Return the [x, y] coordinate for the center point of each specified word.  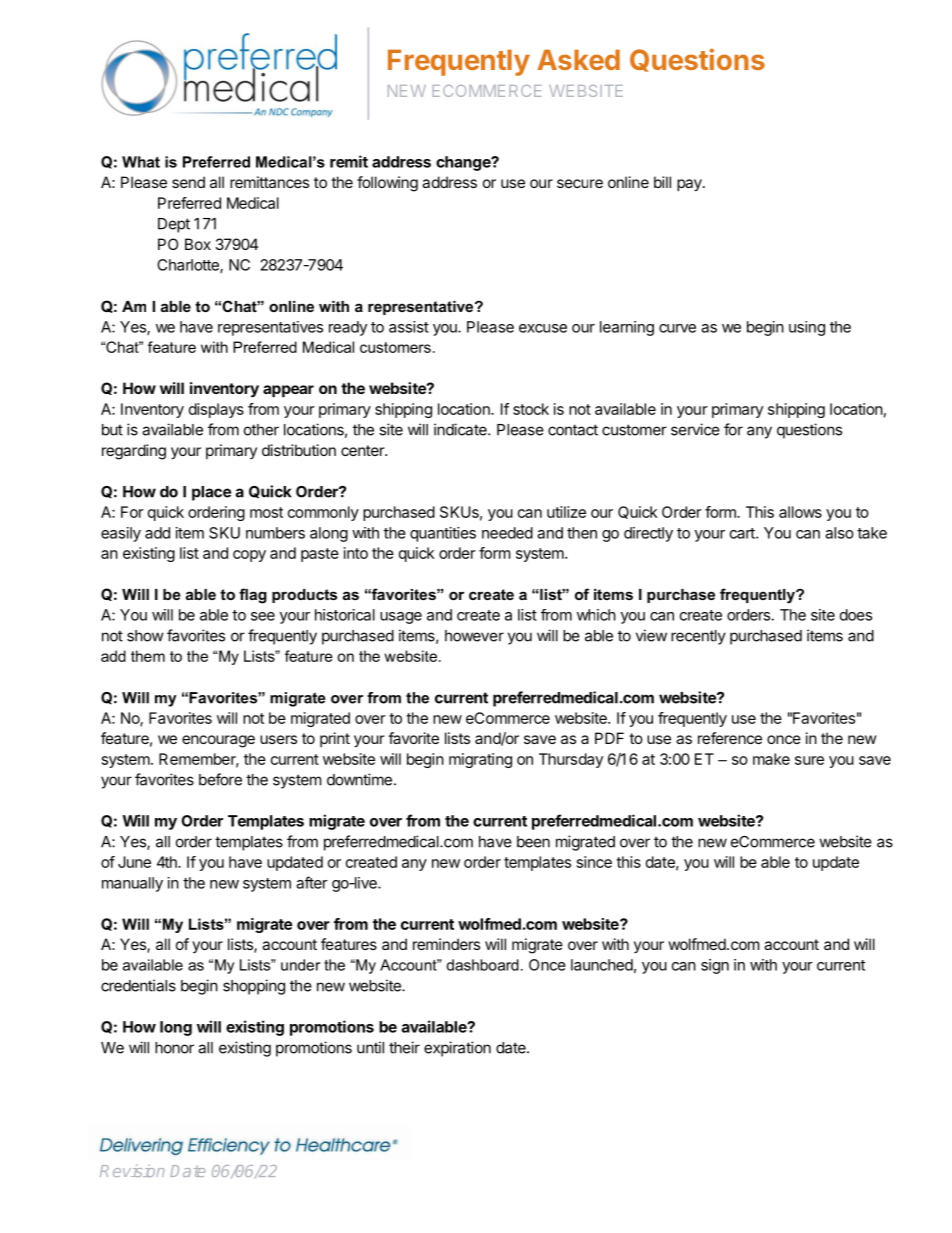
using [807, 328]
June [134, 862]
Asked [578, 59]
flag [253, 596]
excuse [543, 328]
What [141, 162]
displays [216, 410]
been [533, 842]
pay [690, 185]
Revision [132, 1170]
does [856, 615]
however [474, 636]
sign [715, 966]
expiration [457, 1049]
